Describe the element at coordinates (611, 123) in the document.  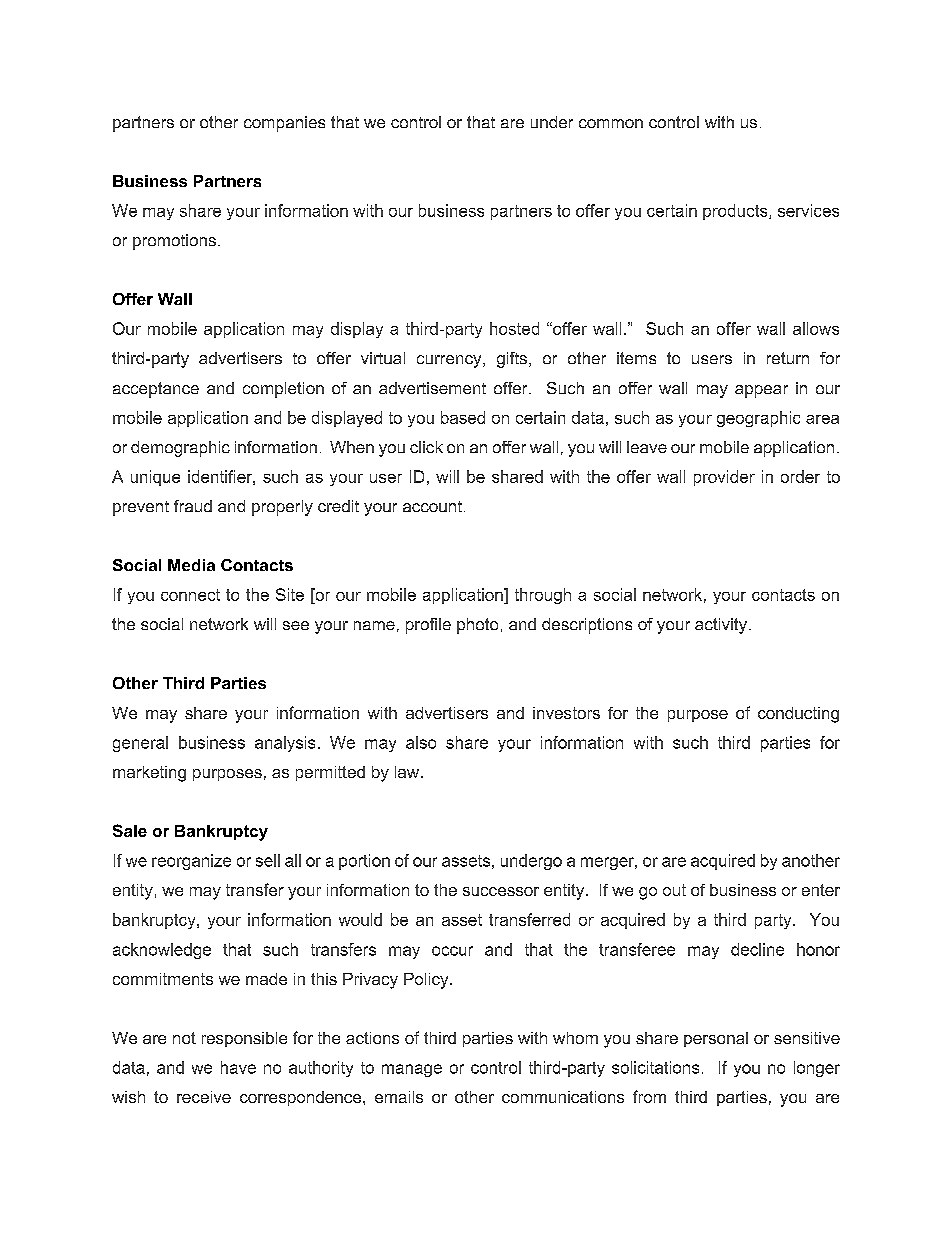
I see `common` at that location.
